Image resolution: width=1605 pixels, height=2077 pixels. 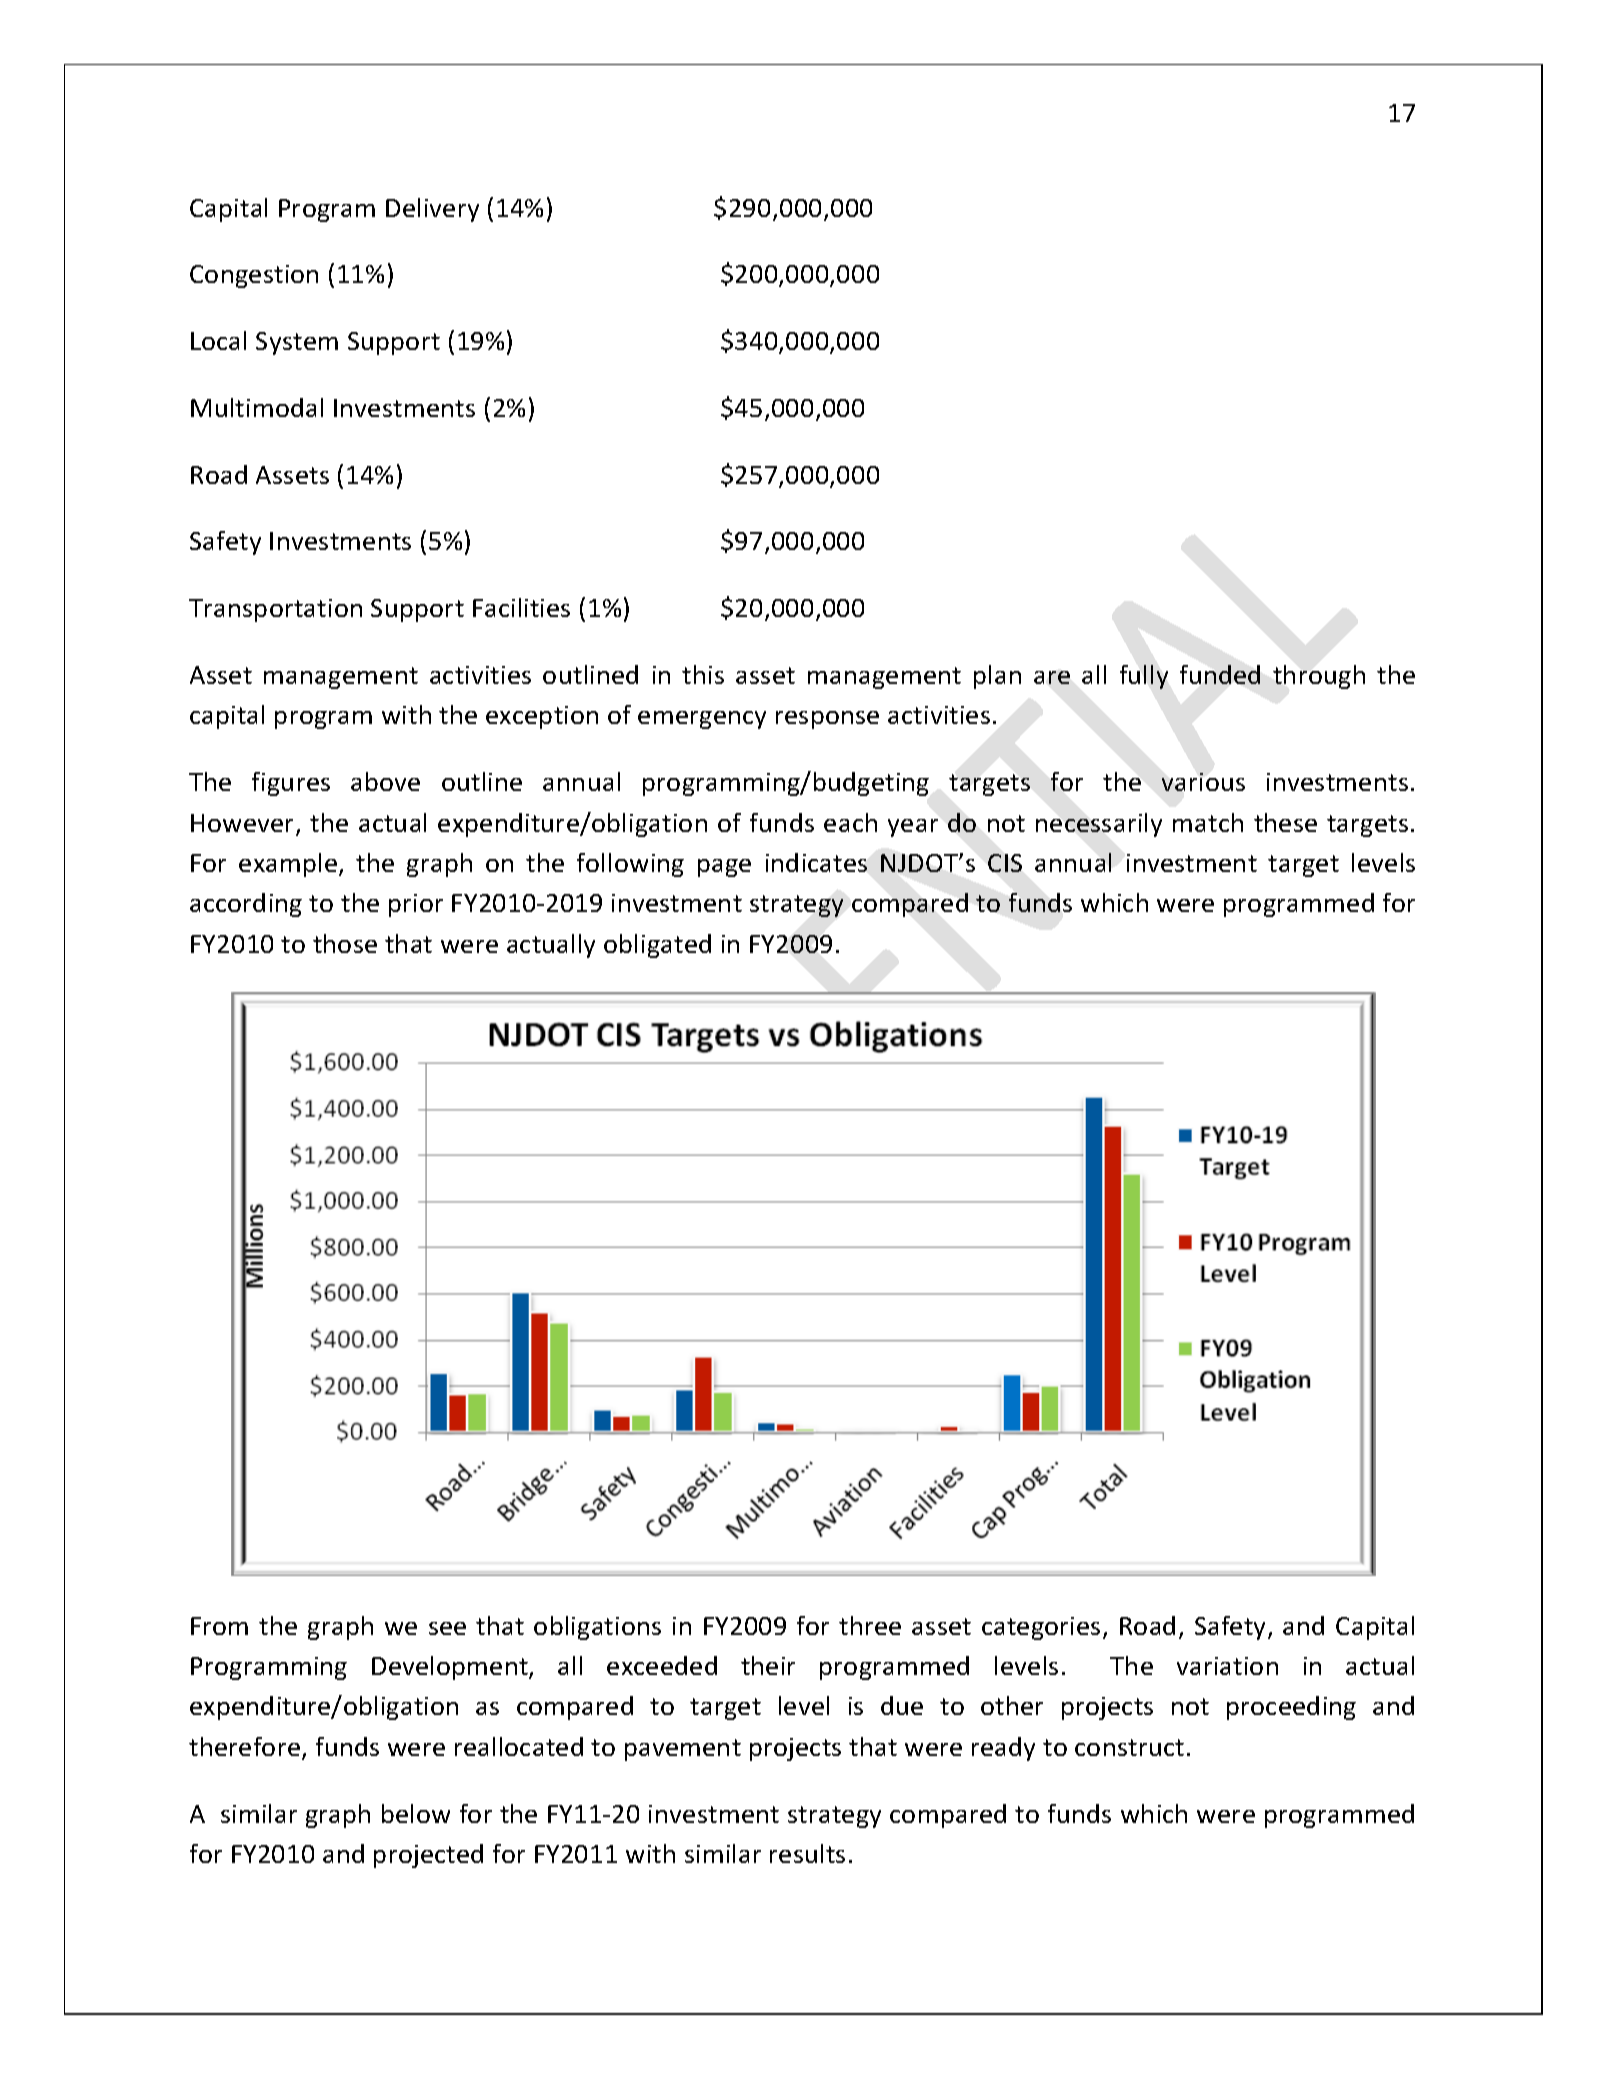 What do you see at coordinates (703, 674) in the image?
I see `this` at bounding box center [703, 674].
